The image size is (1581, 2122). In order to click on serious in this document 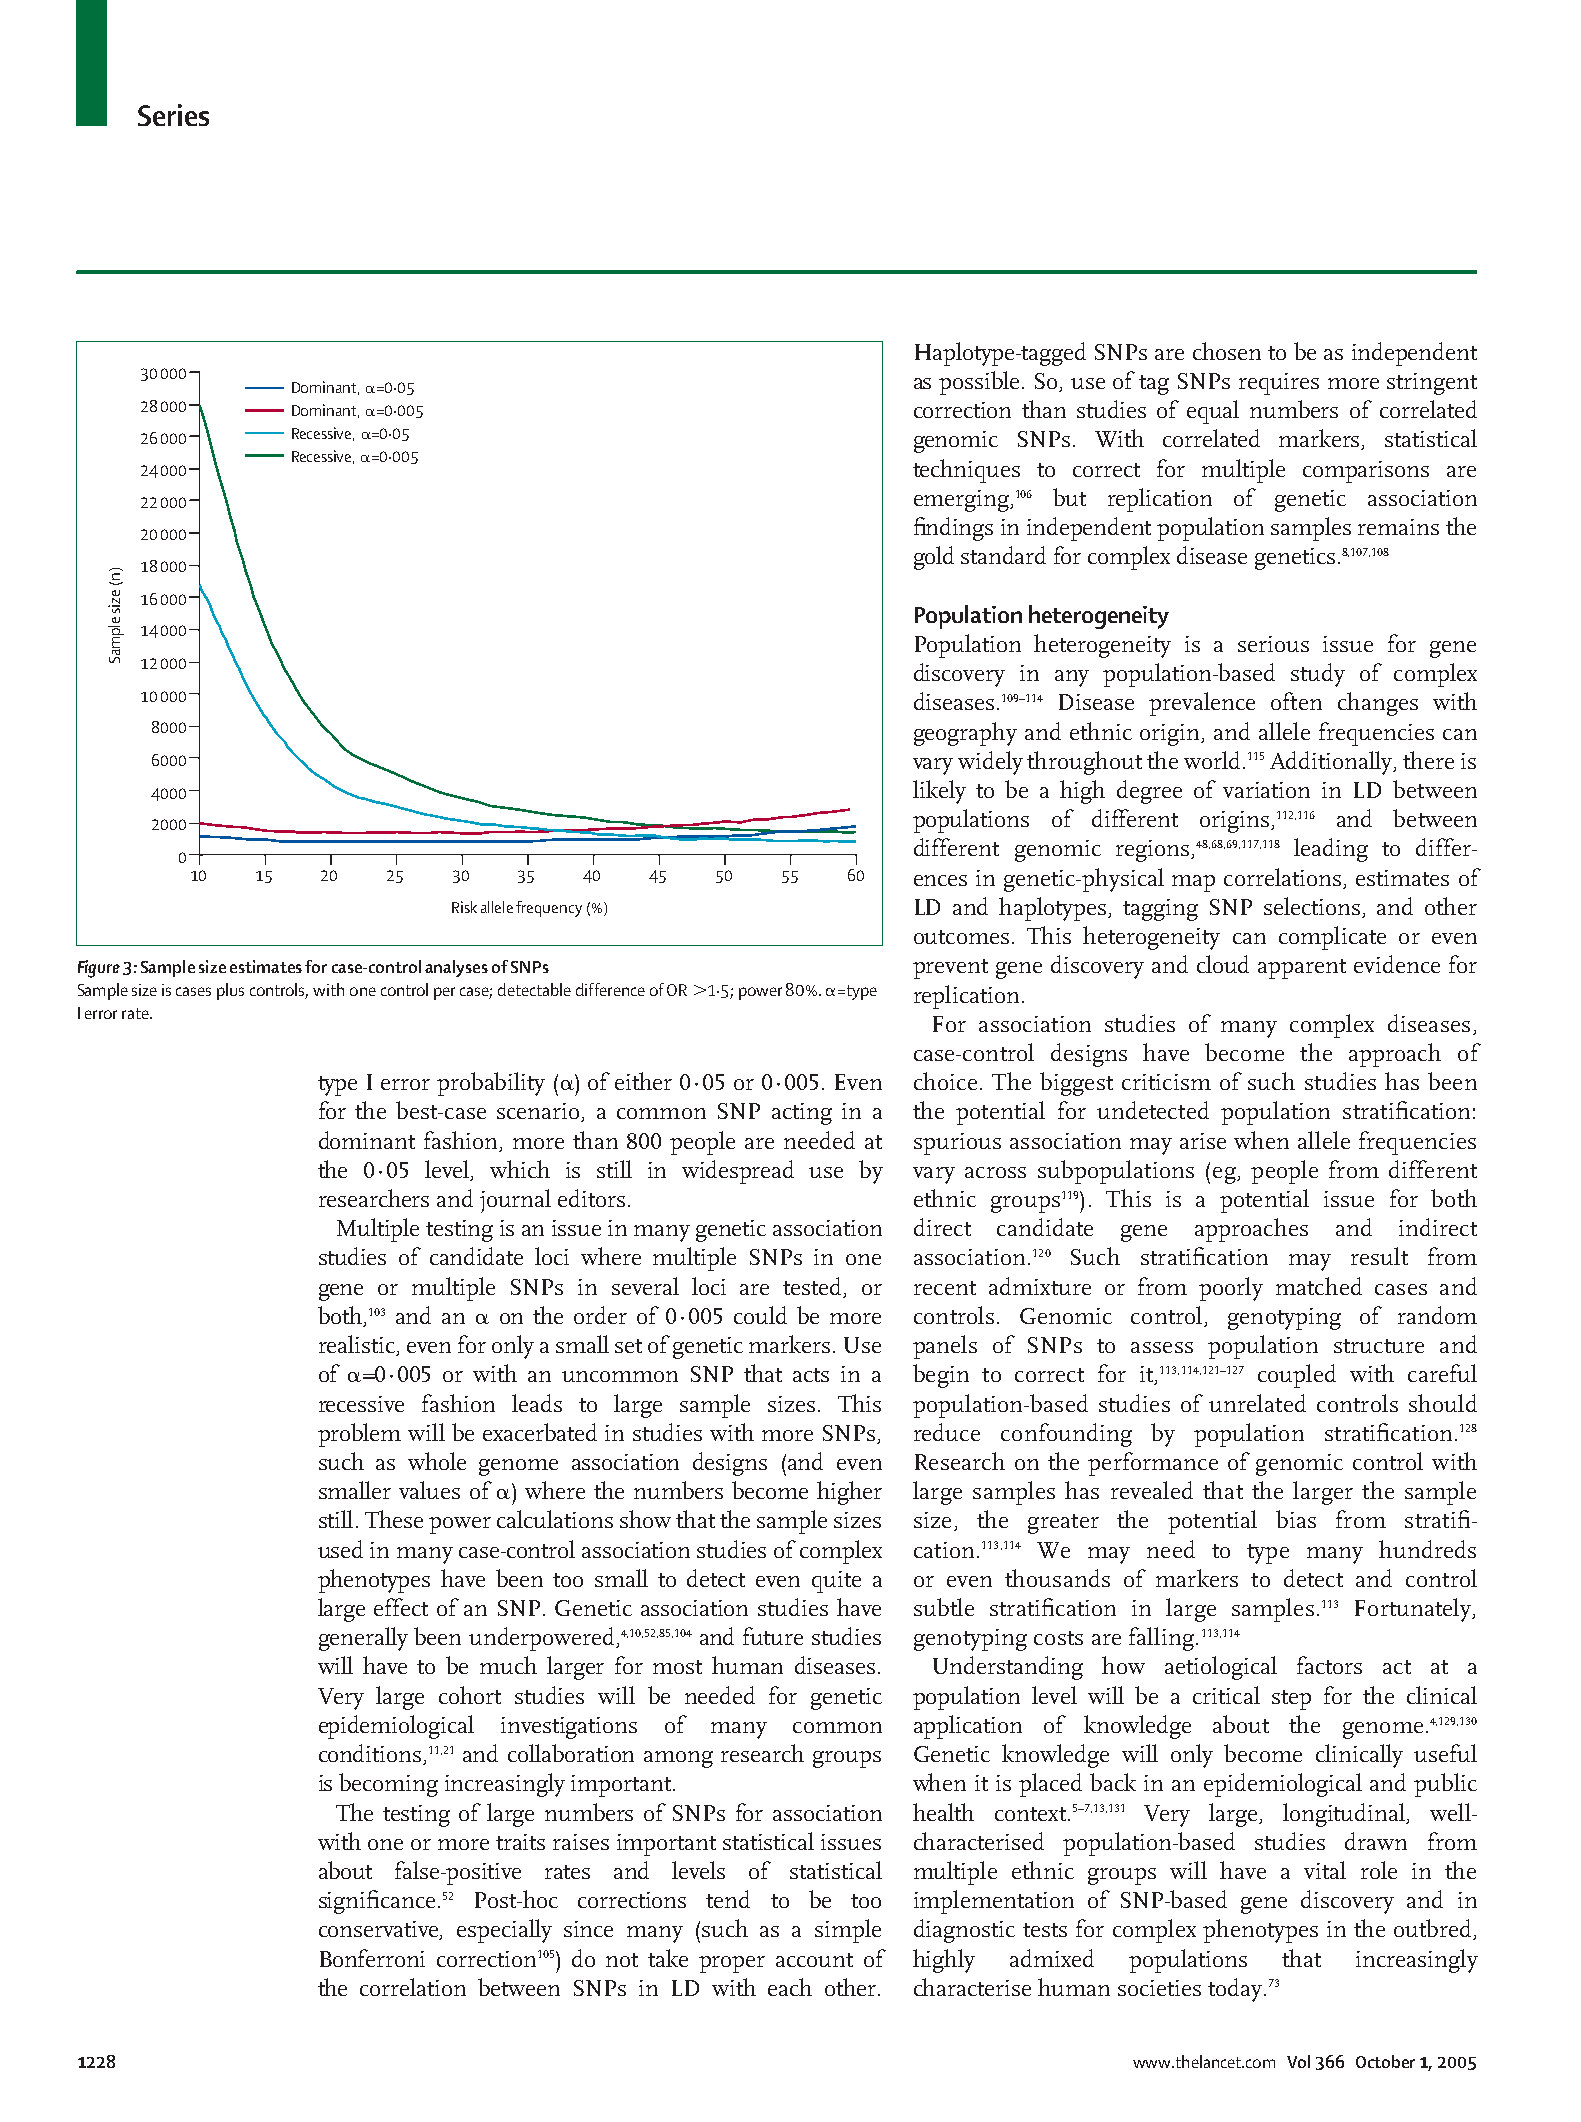, I will do `click(1273, 644)`.
